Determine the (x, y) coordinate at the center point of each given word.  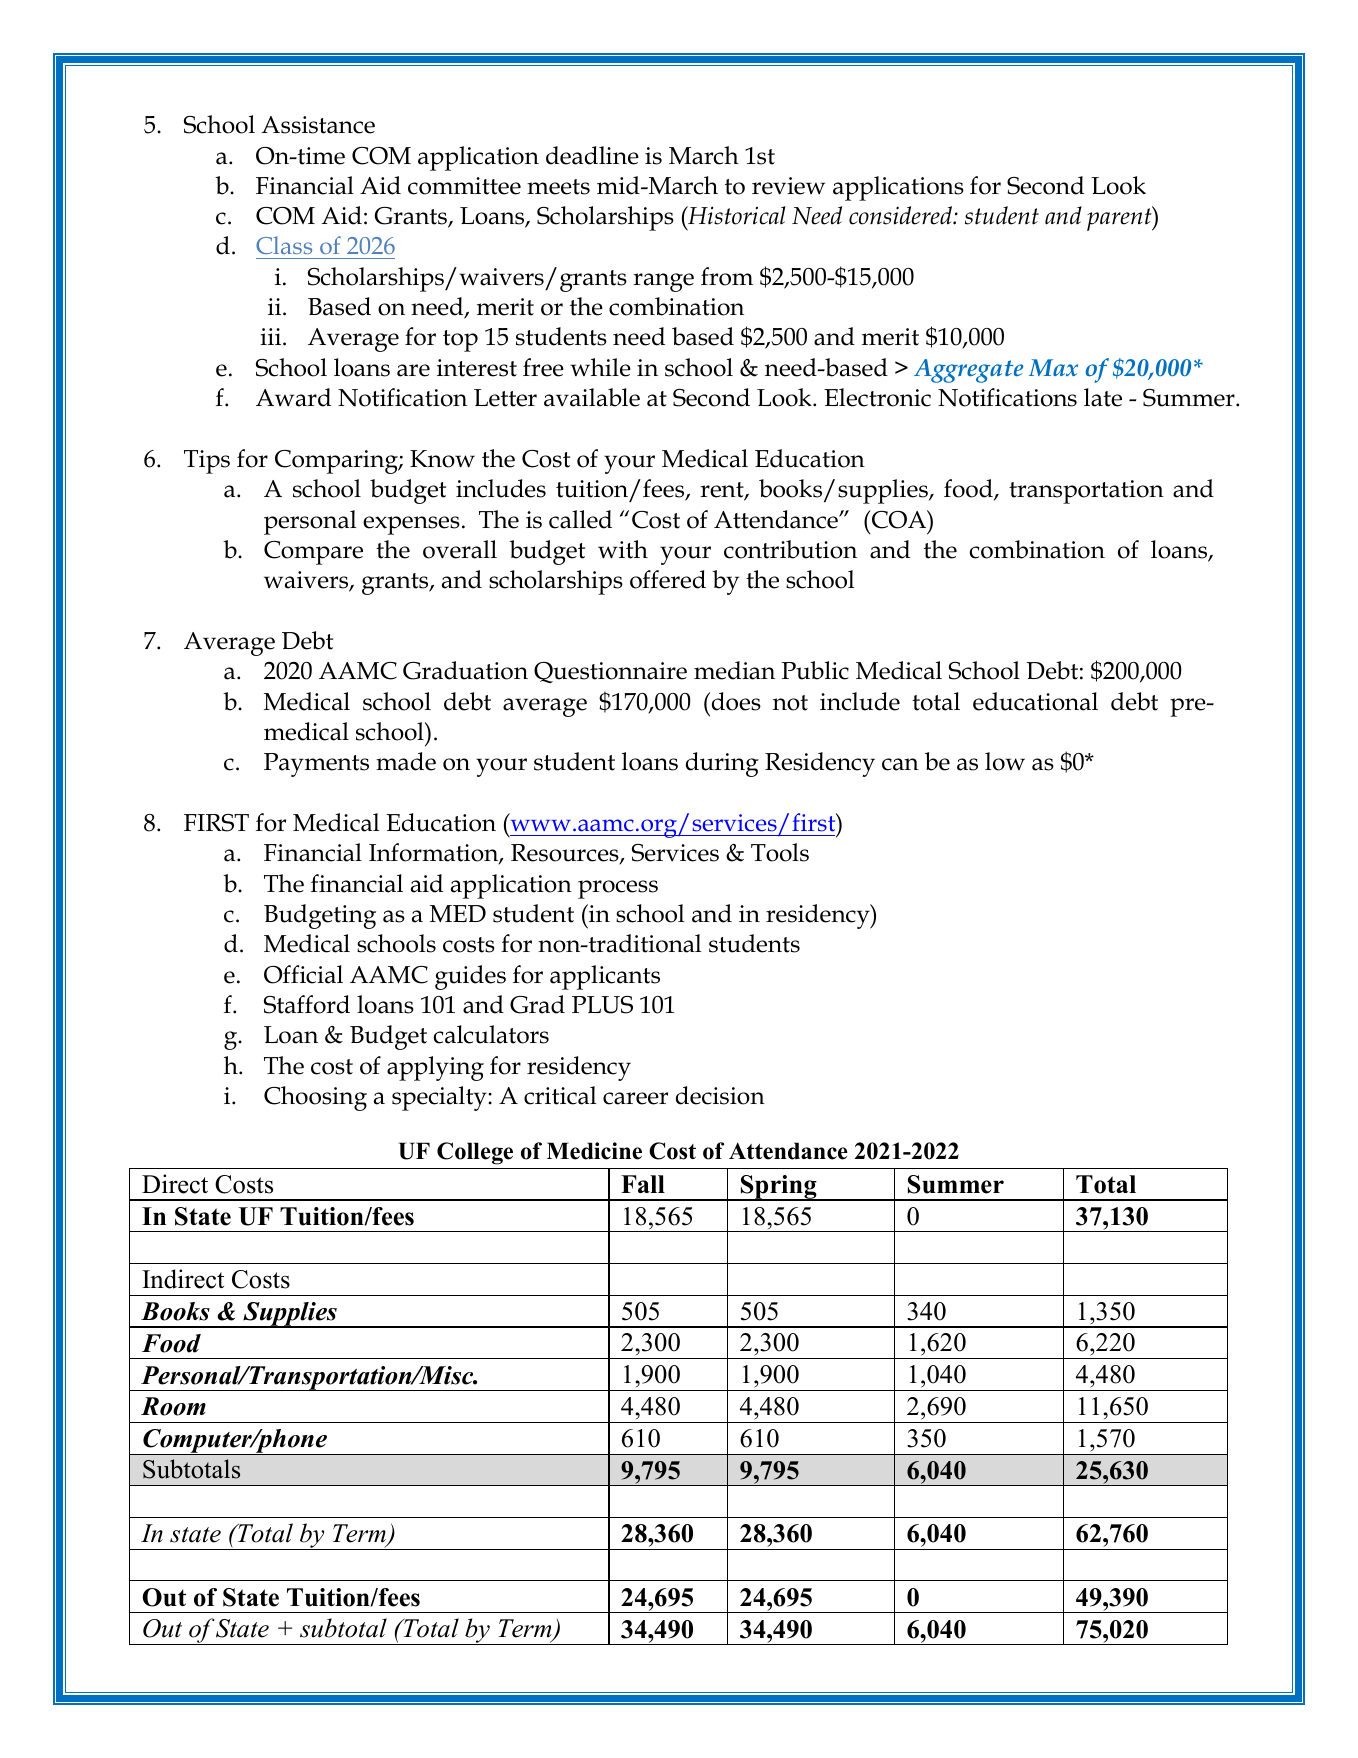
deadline (592, 155)
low (1005, 761)
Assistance (318, 125)
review (788, 186)
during (722, 764)
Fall (643, 1184)
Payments (316, 765)
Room (173, 1406)
